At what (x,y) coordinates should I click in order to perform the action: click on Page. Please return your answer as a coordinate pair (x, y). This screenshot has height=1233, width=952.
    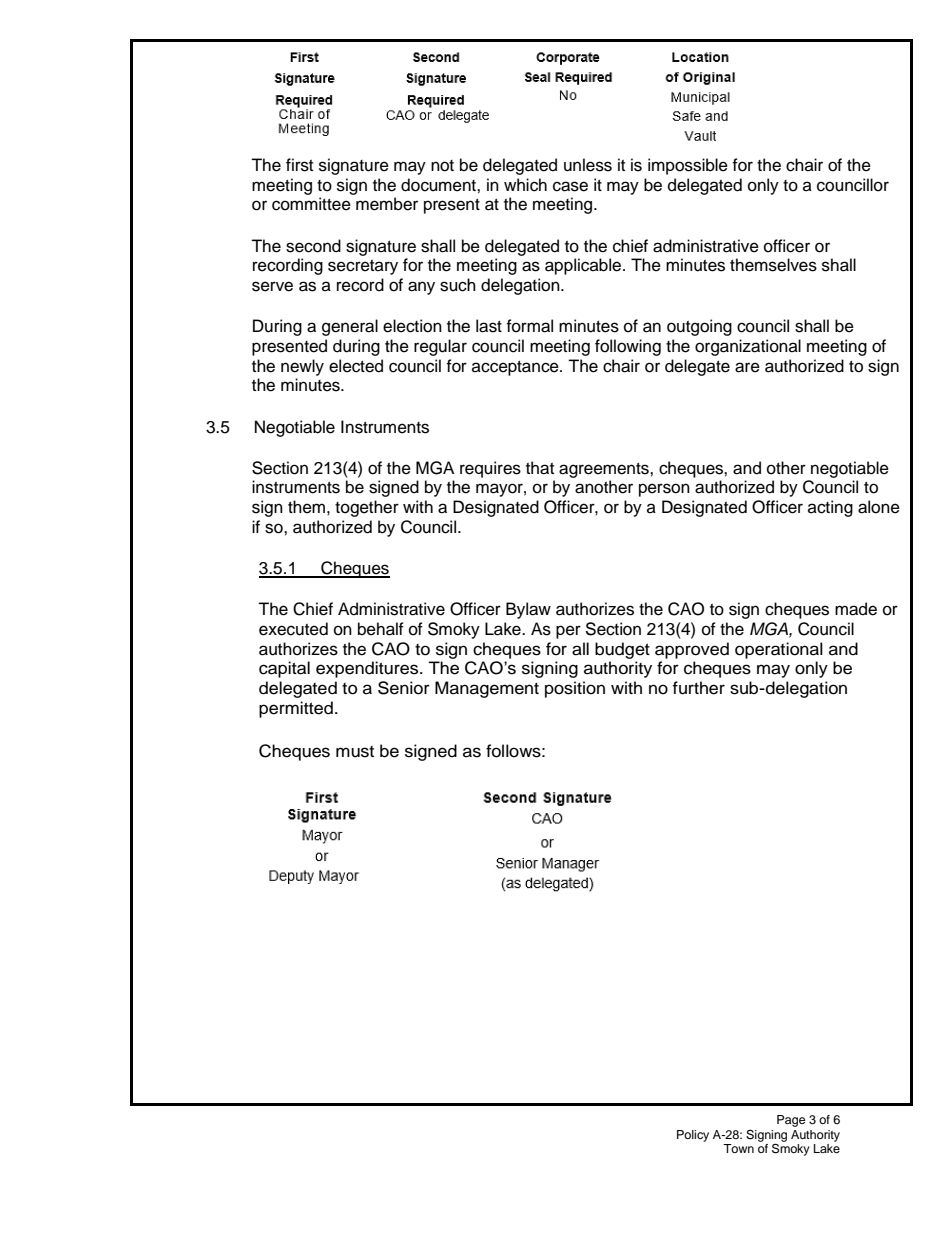
    Looking at the image, I should click on (791, 1121).
